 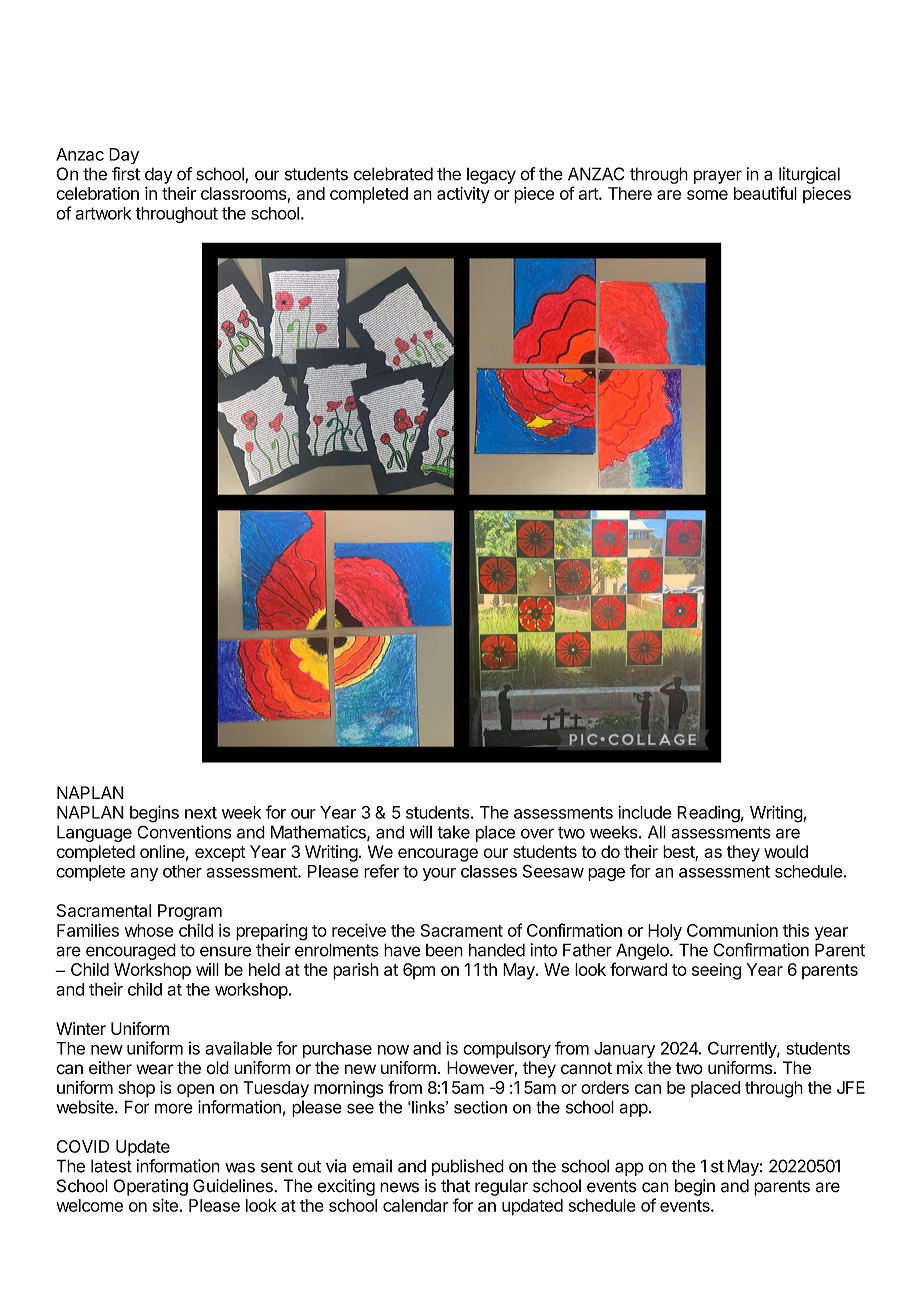 I want to click on next, so click(x=201, y=813).
